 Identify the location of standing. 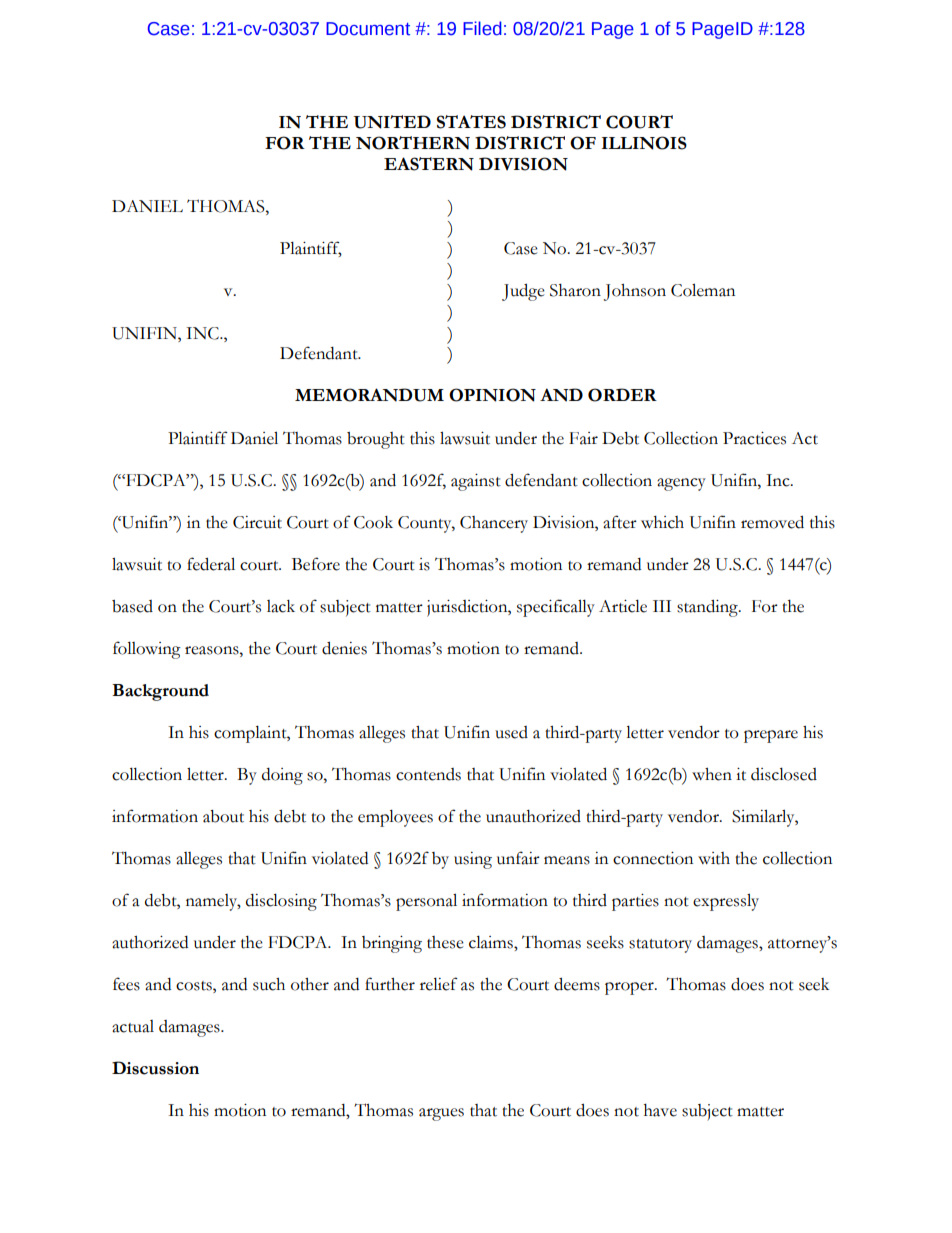
(708, 608).
